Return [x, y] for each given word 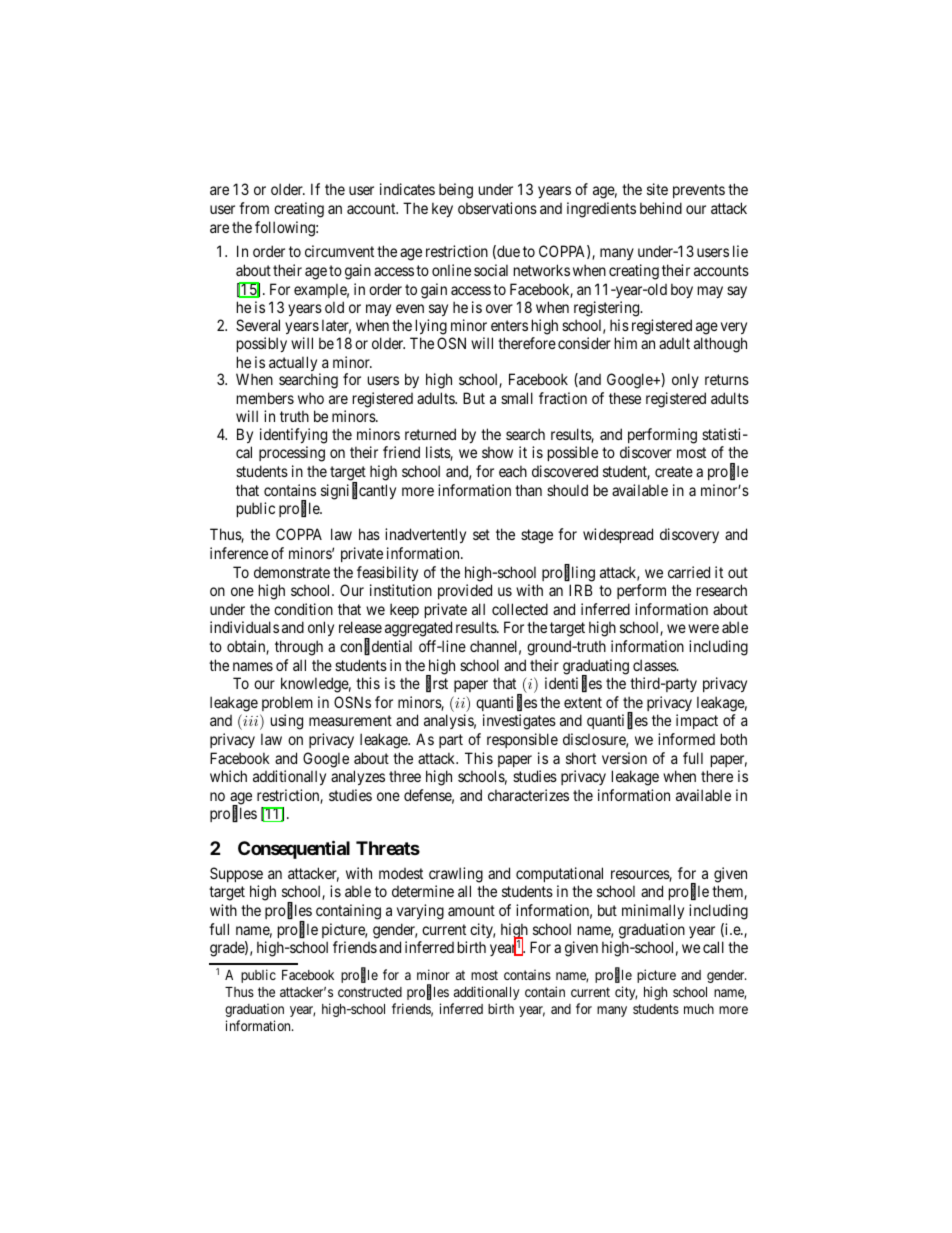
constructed [370, 992]
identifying [293, 436]
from [254, 208]
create [674, 471]
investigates [519, 722]
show [497, 452]
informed [686, 739]
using [287, 722]
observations [497, 208]
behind [661, 208]
